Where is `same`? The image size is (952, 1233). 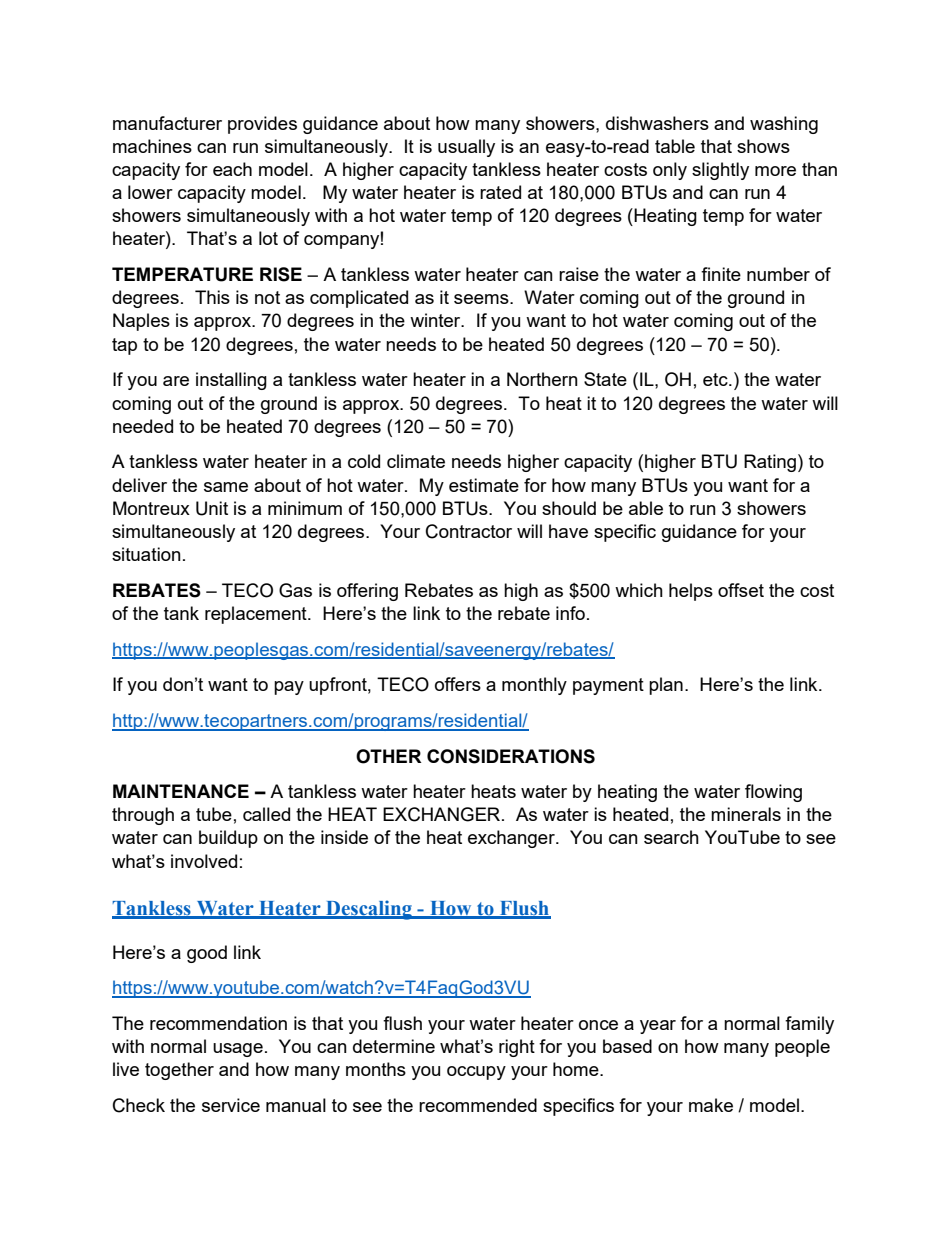 same is located at coordinates (226, 487).
